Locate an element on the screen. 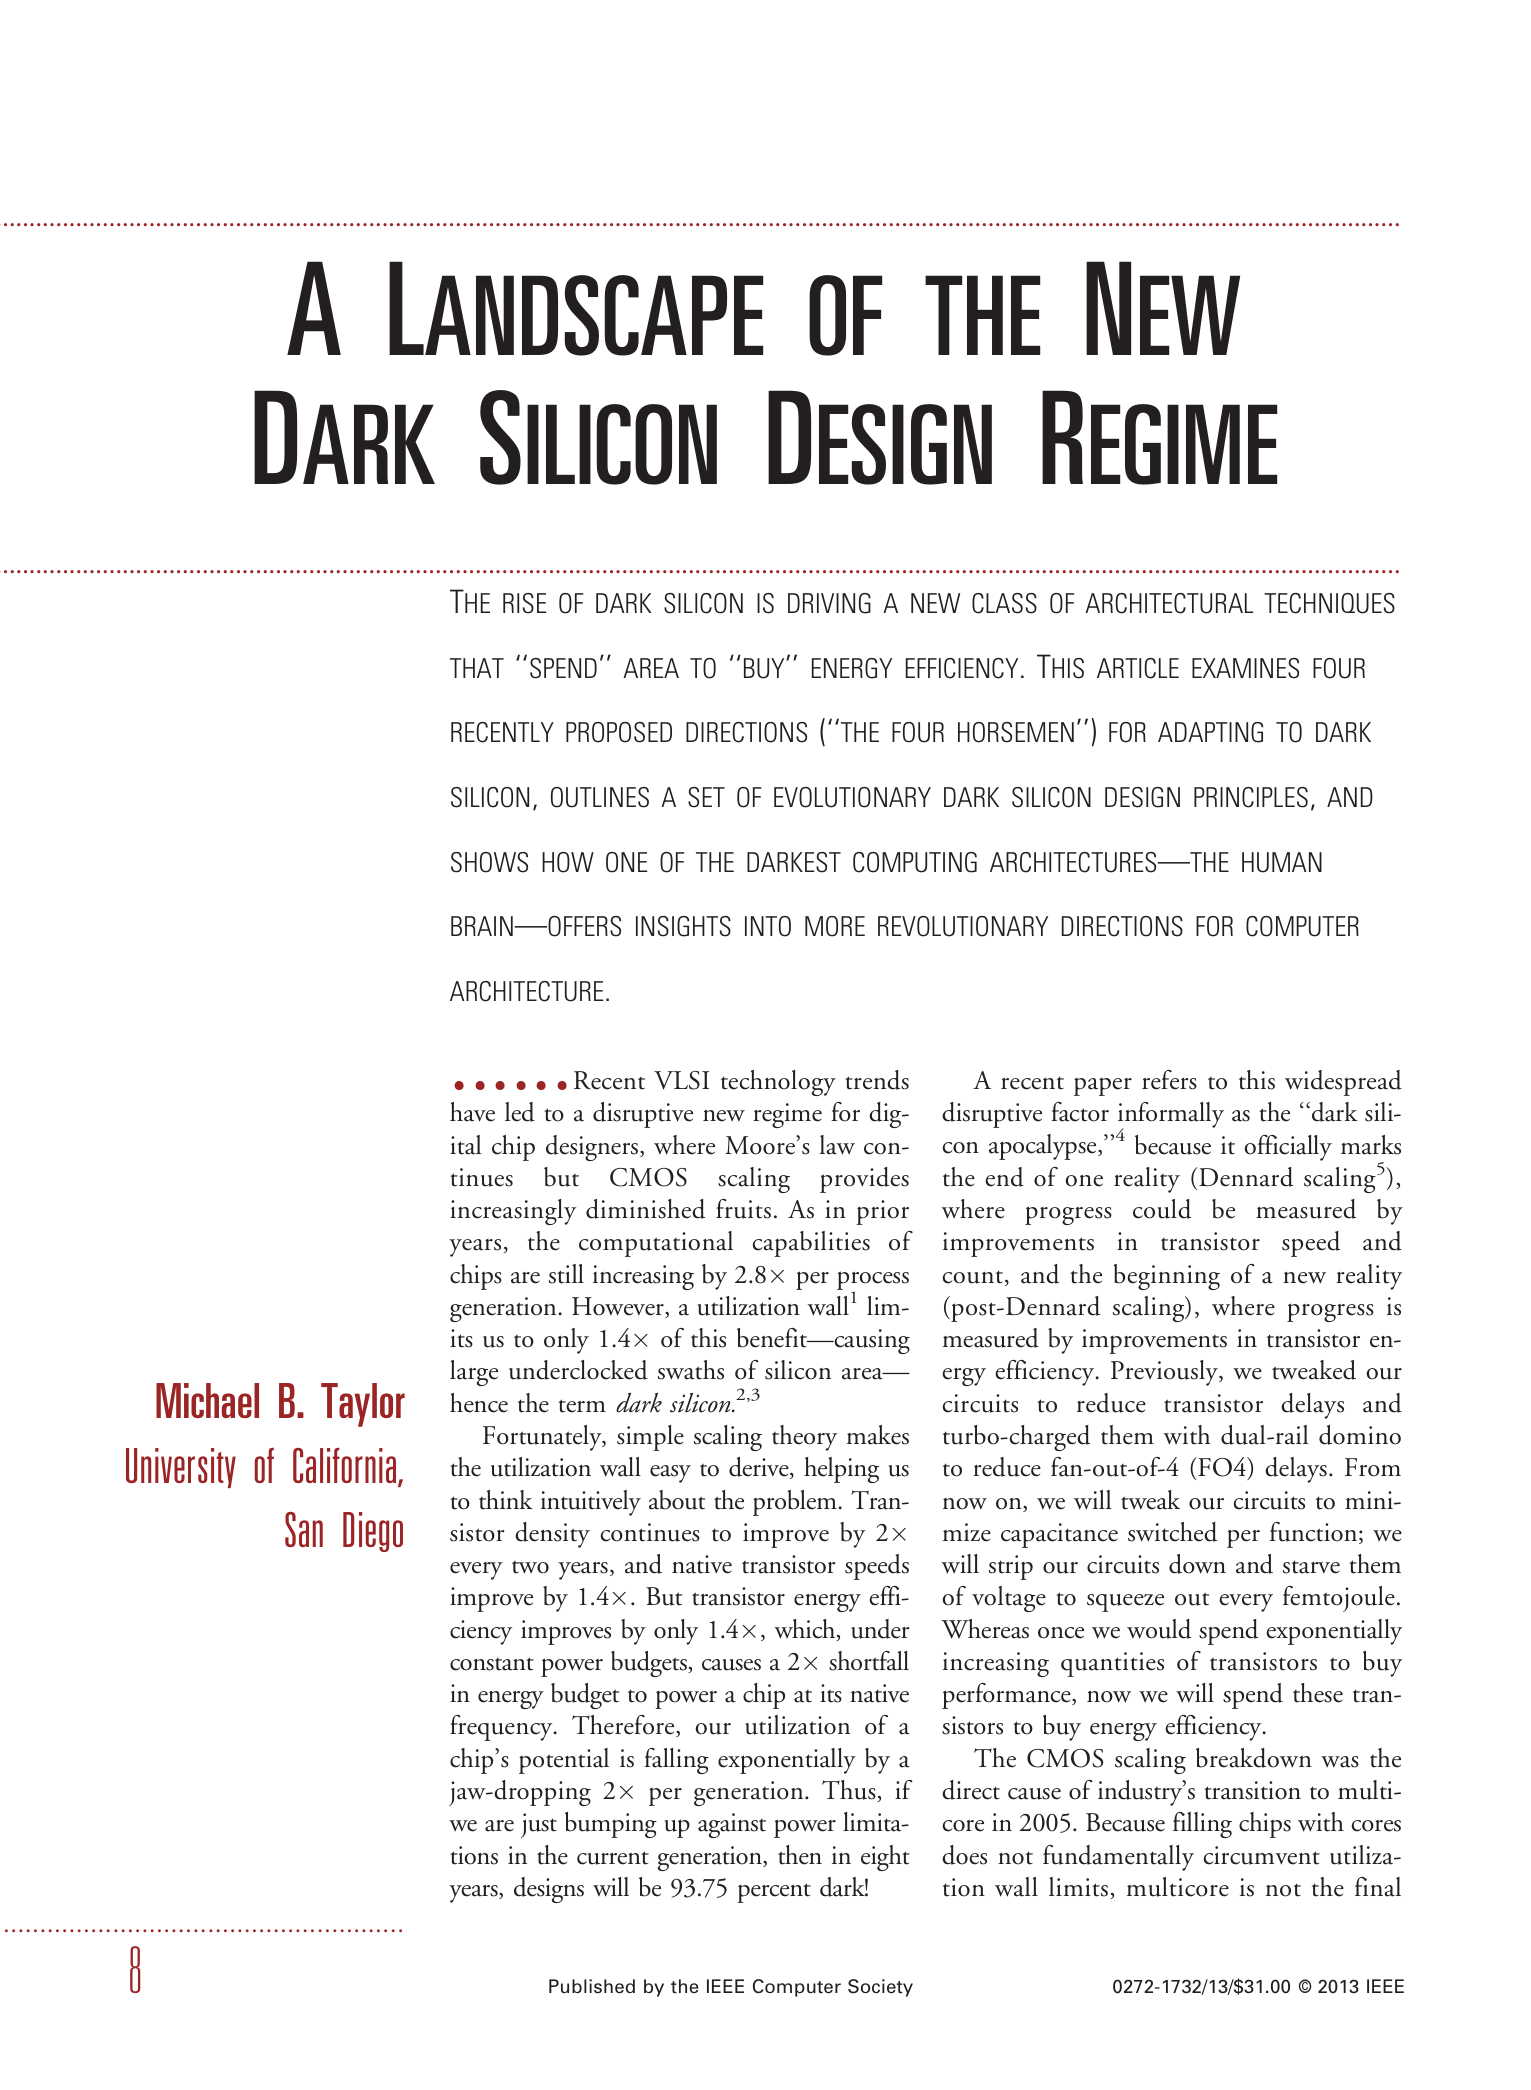  HUMAN is located at coordinates (1282, 862).
